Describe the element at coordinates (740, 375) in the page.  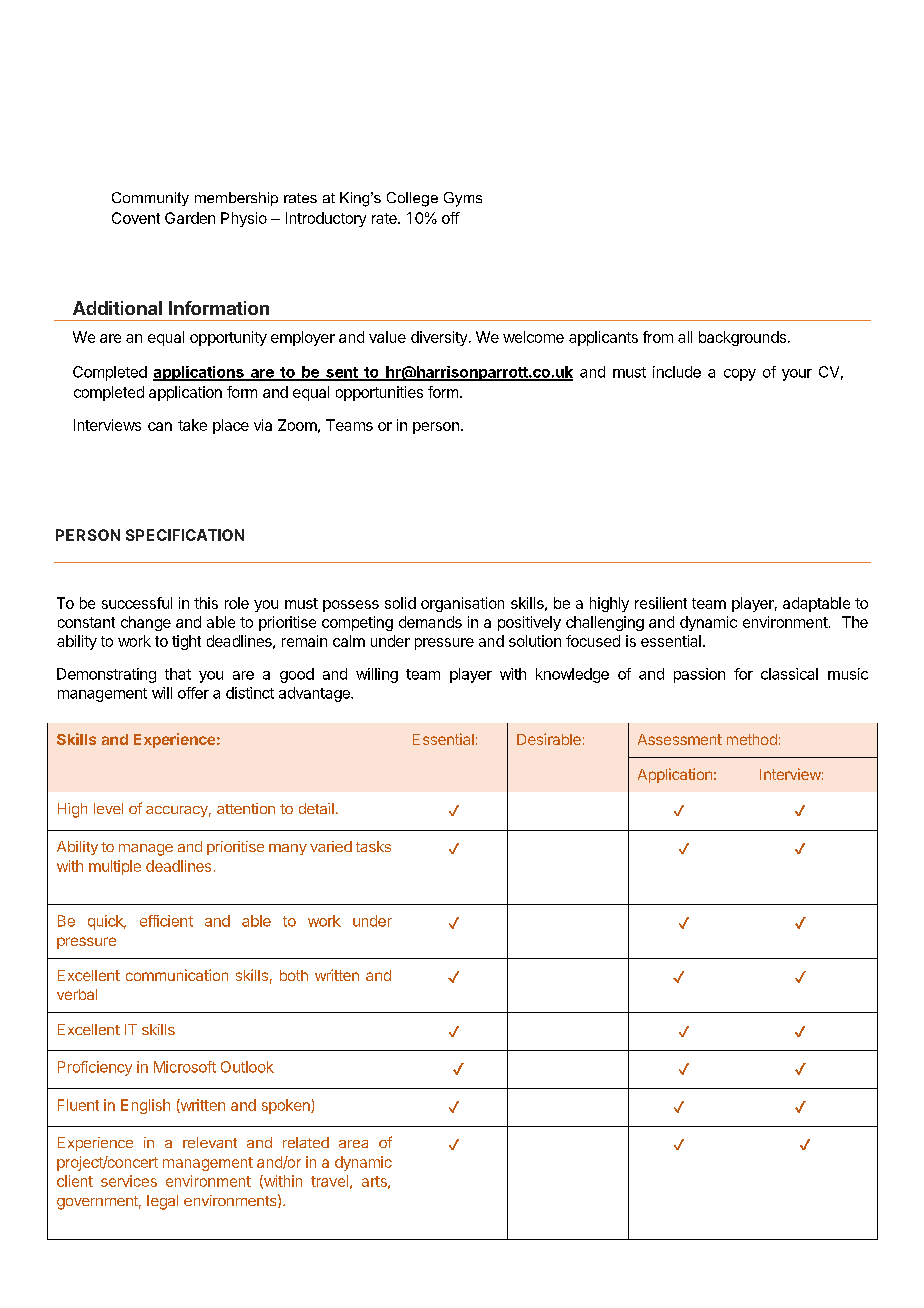
I see `copy` at that location.
